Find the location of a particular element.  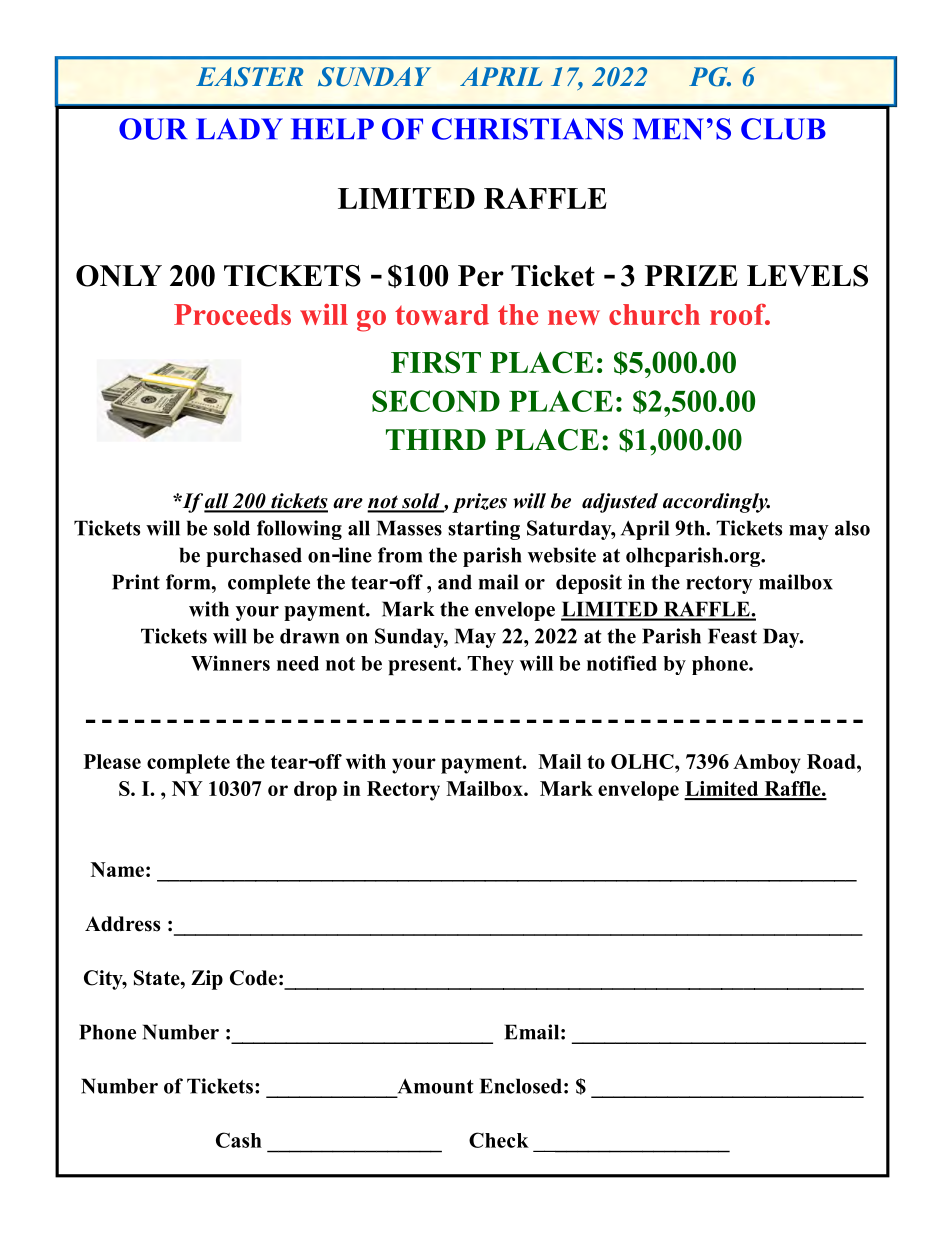

Winners is located at coordinates (230, 663).
